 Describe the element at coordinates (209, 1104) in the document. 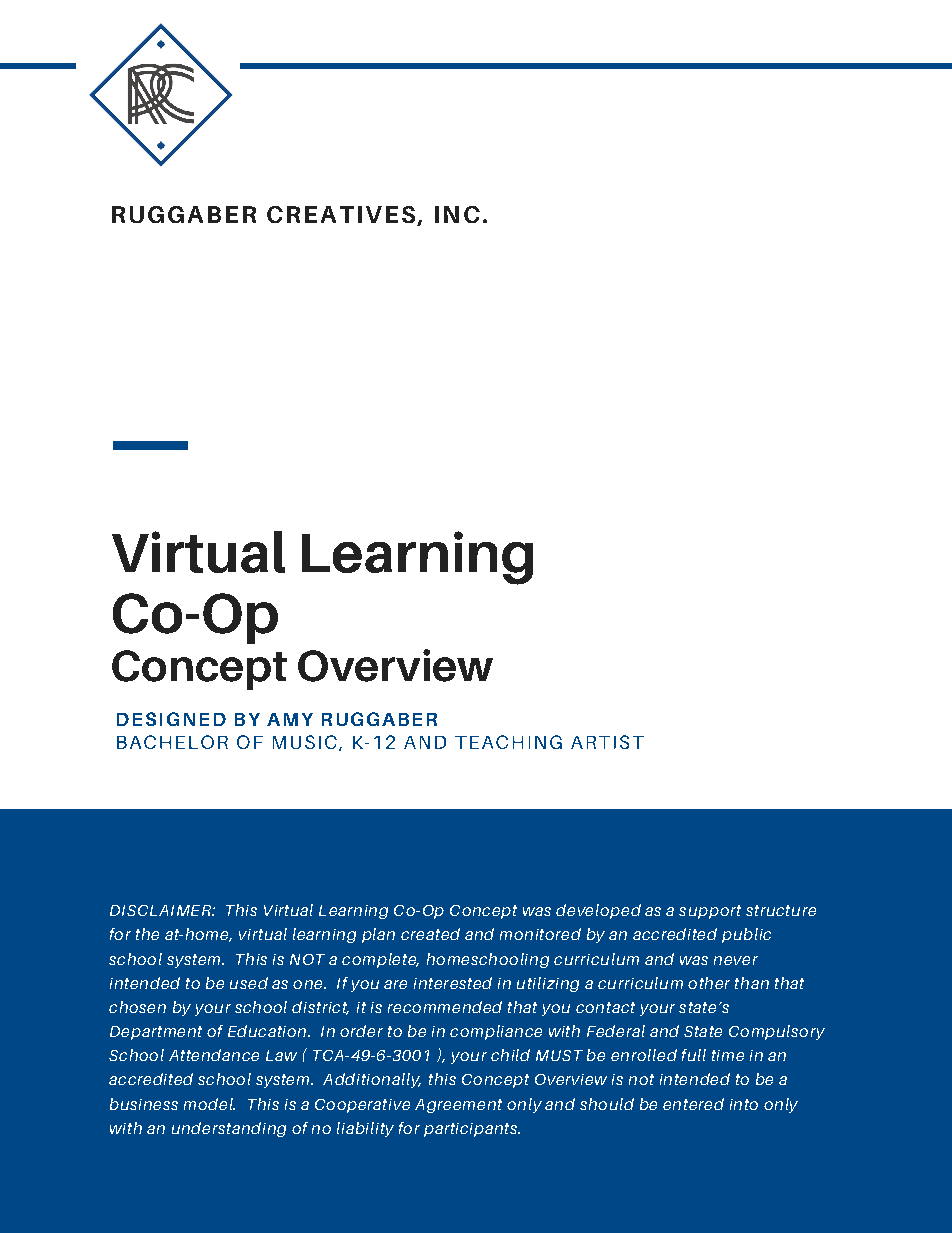

I see `model` at that location.
